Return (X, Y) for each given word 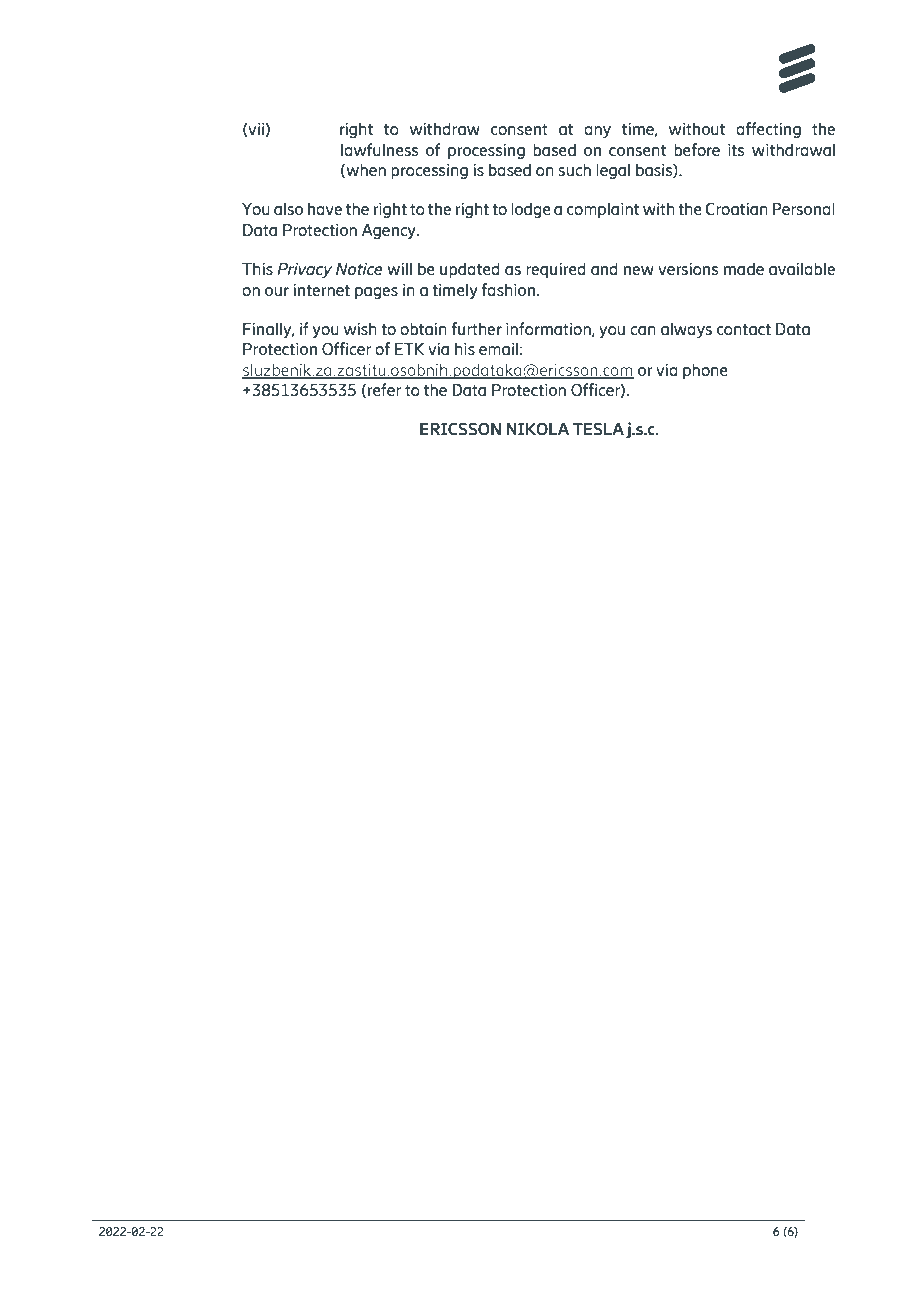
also (288, 208)
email (498, 348)
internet (321, 289)
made (744, 268)
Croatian (737, 208)
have (325, 208)
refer (384, 389)
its (736, 149)
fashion (508, 289)
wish (360, 328)
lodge (531, 210)
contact (744, 329)
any (597, 132)
